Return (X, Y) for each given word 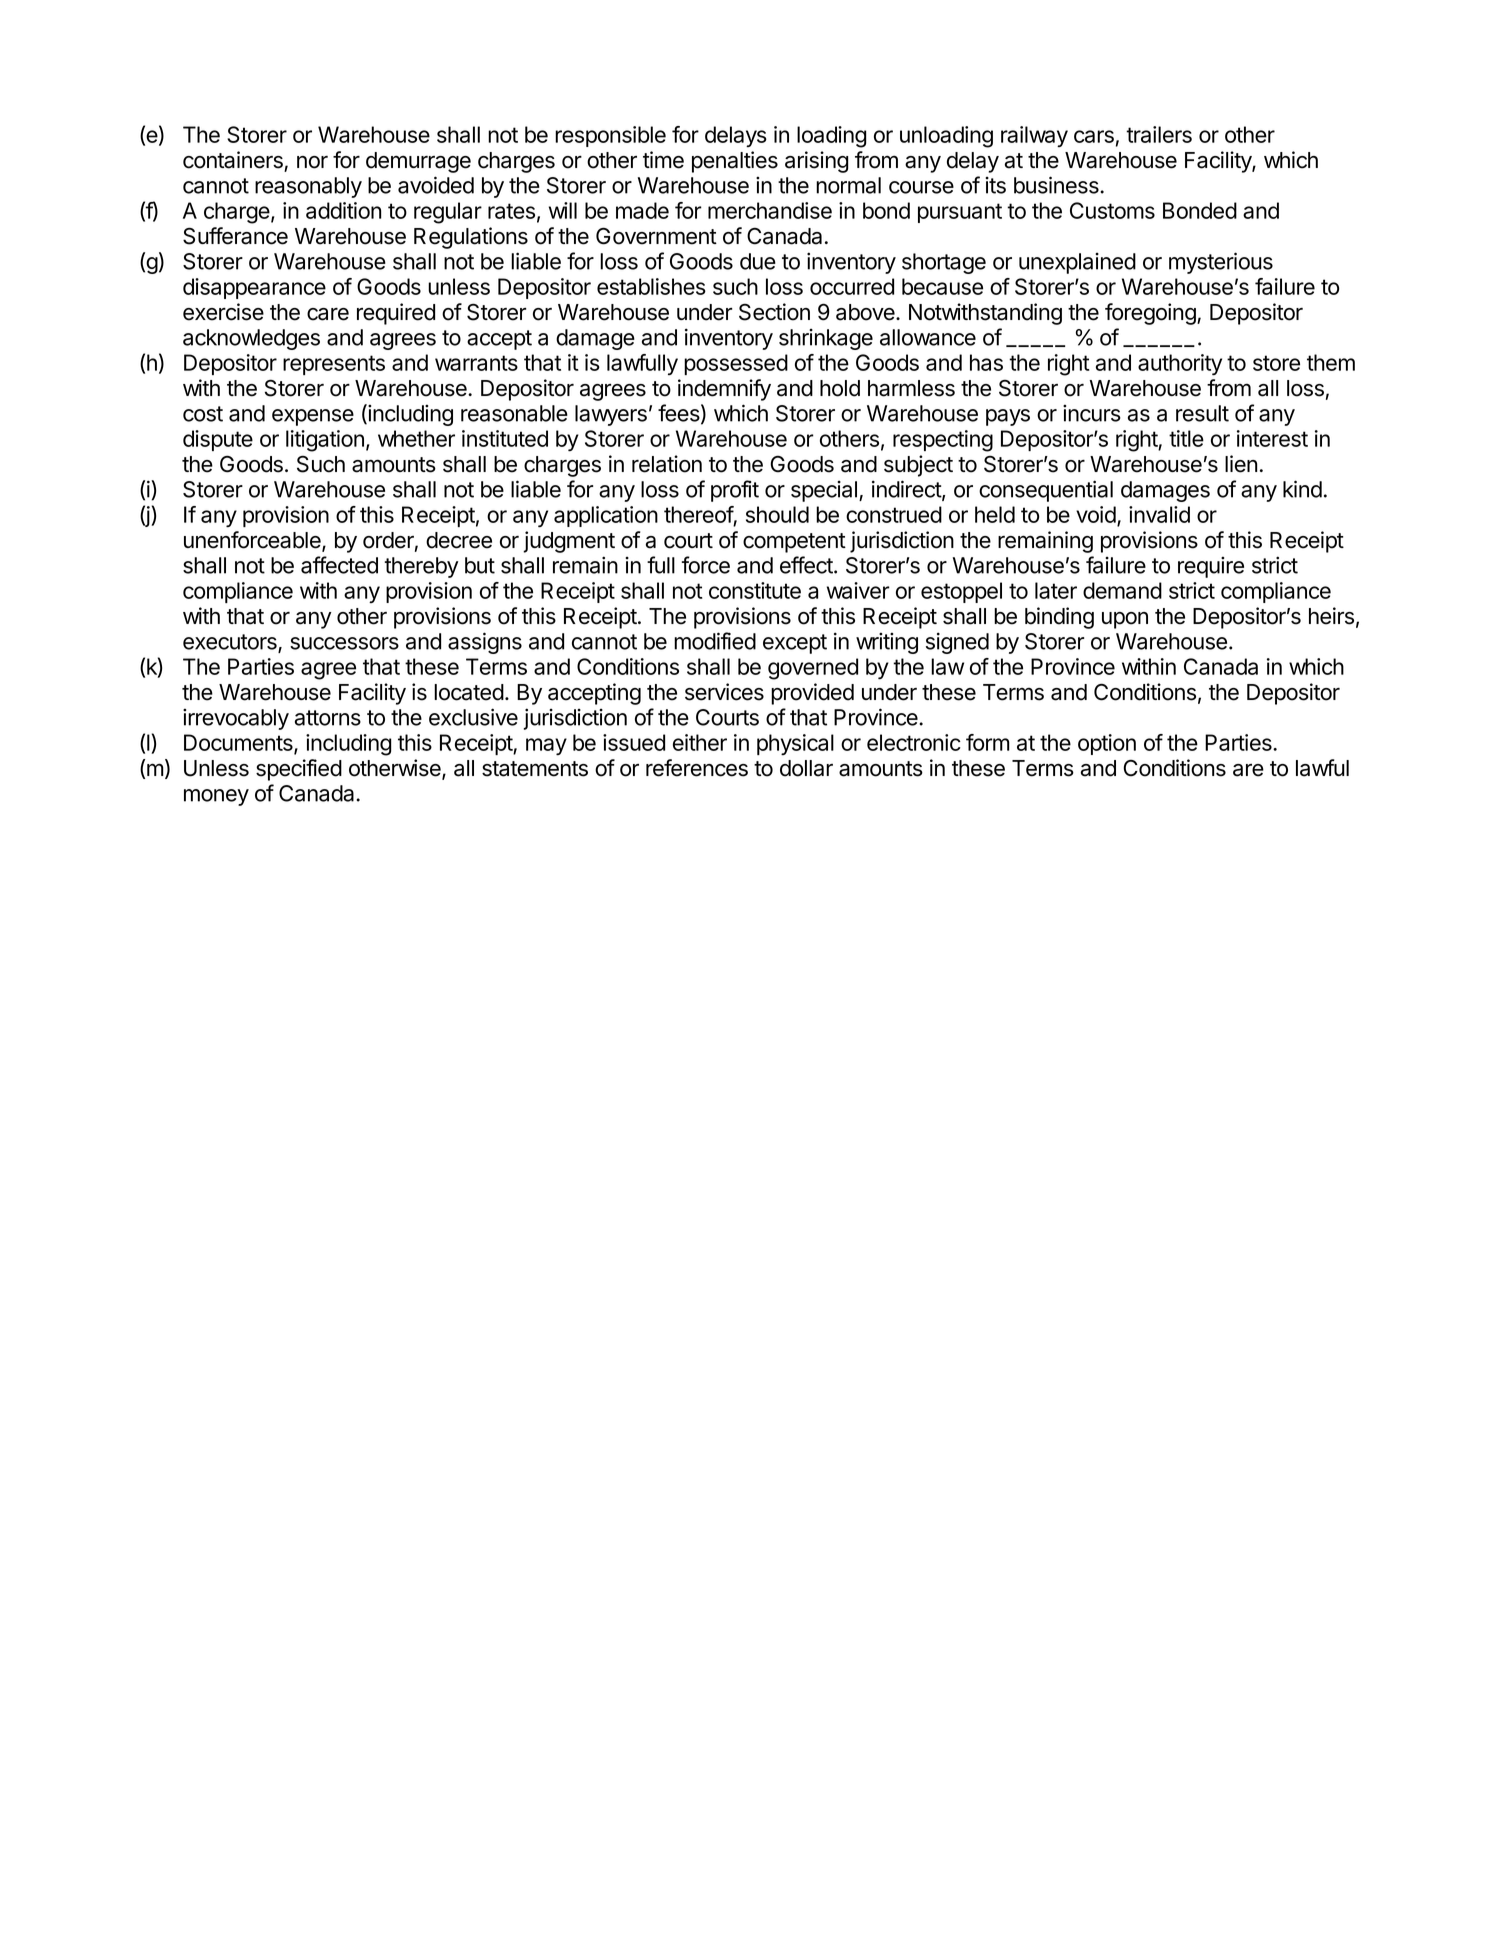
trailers (1159, 134)
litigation (325, 441)
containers (234, 161)
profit (735, 491)
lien (1241, 464)
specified (299, 770)
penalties (735, 162)
